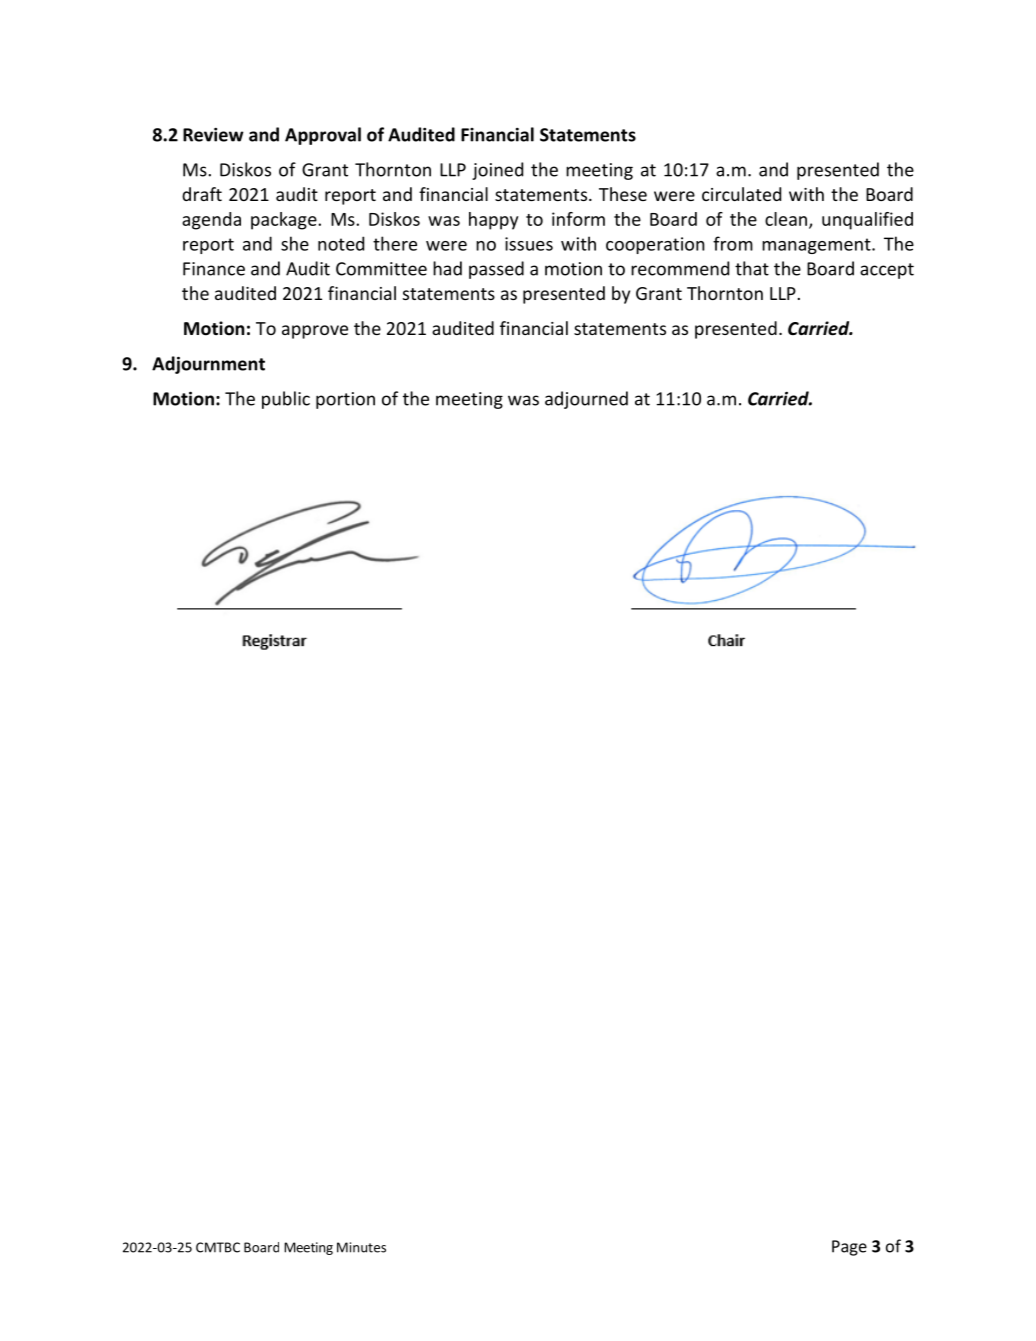 Image resolution: width=1036 pixels, height=1341 pixels. I want to click on Page, so click(849, 1248).
